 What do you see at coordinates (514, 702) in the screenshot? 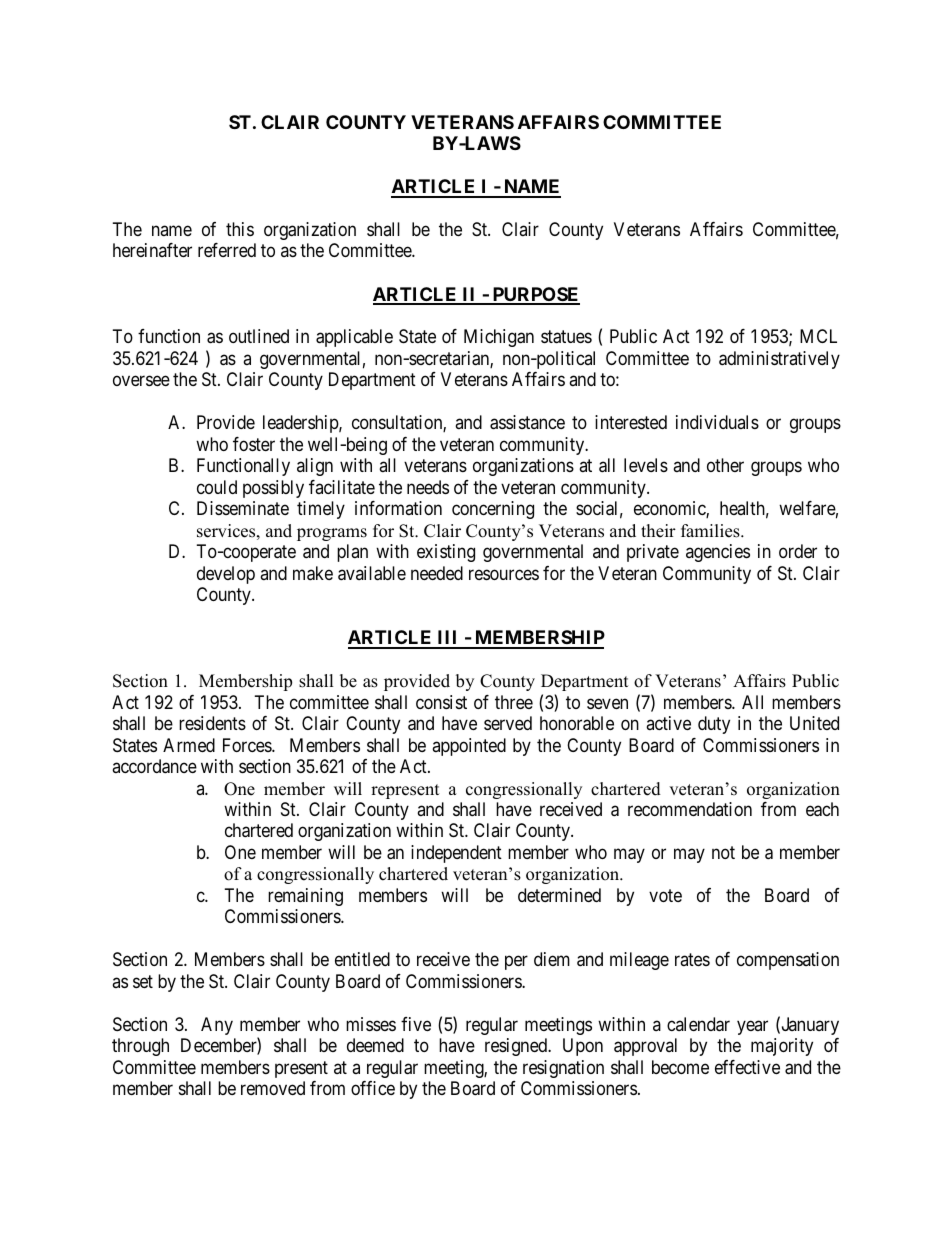
I see `three` at bounding box center [514, 702].
